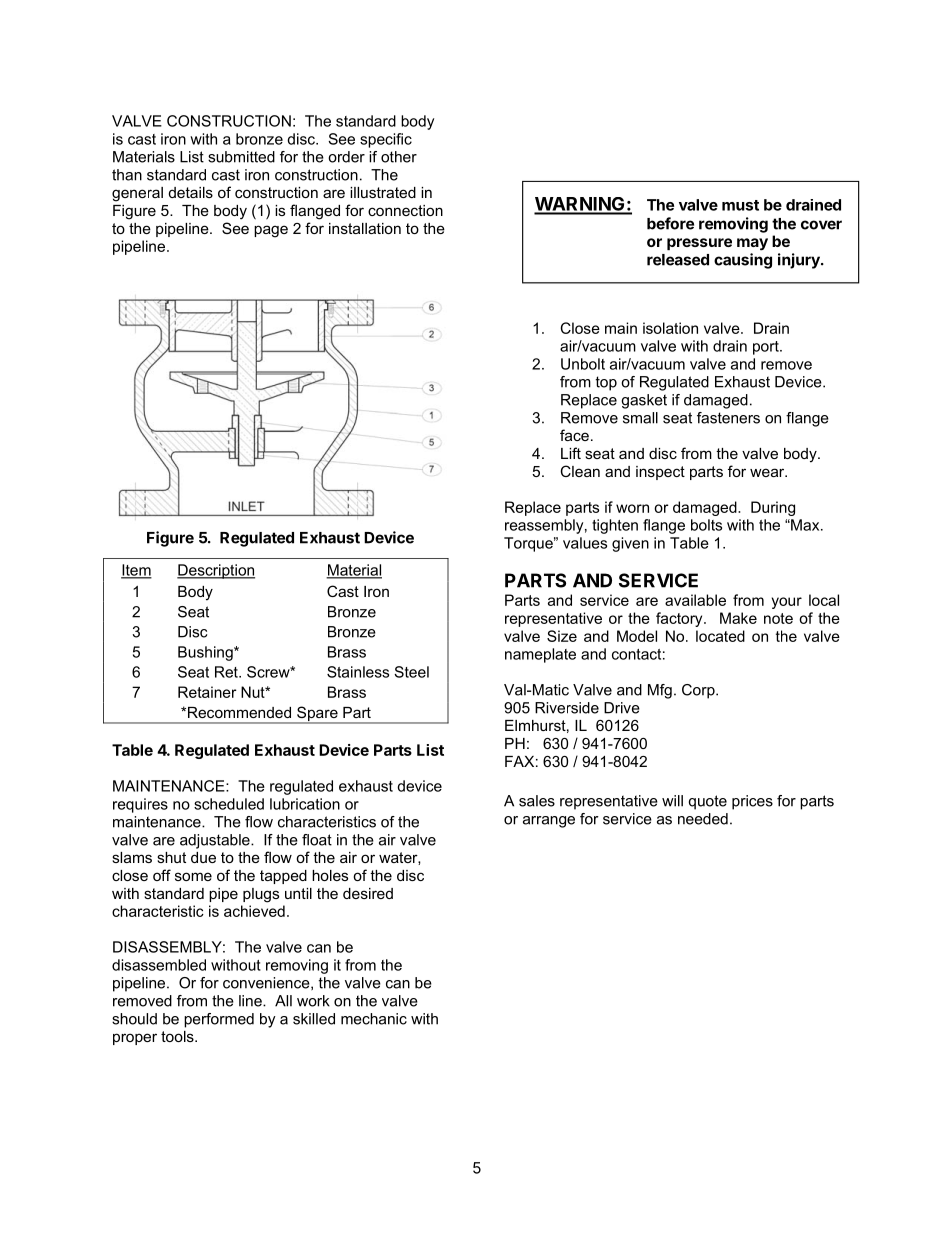 The height and width of the image is (1233, 952). I want to click on mechanic, so click(374, 1019).
